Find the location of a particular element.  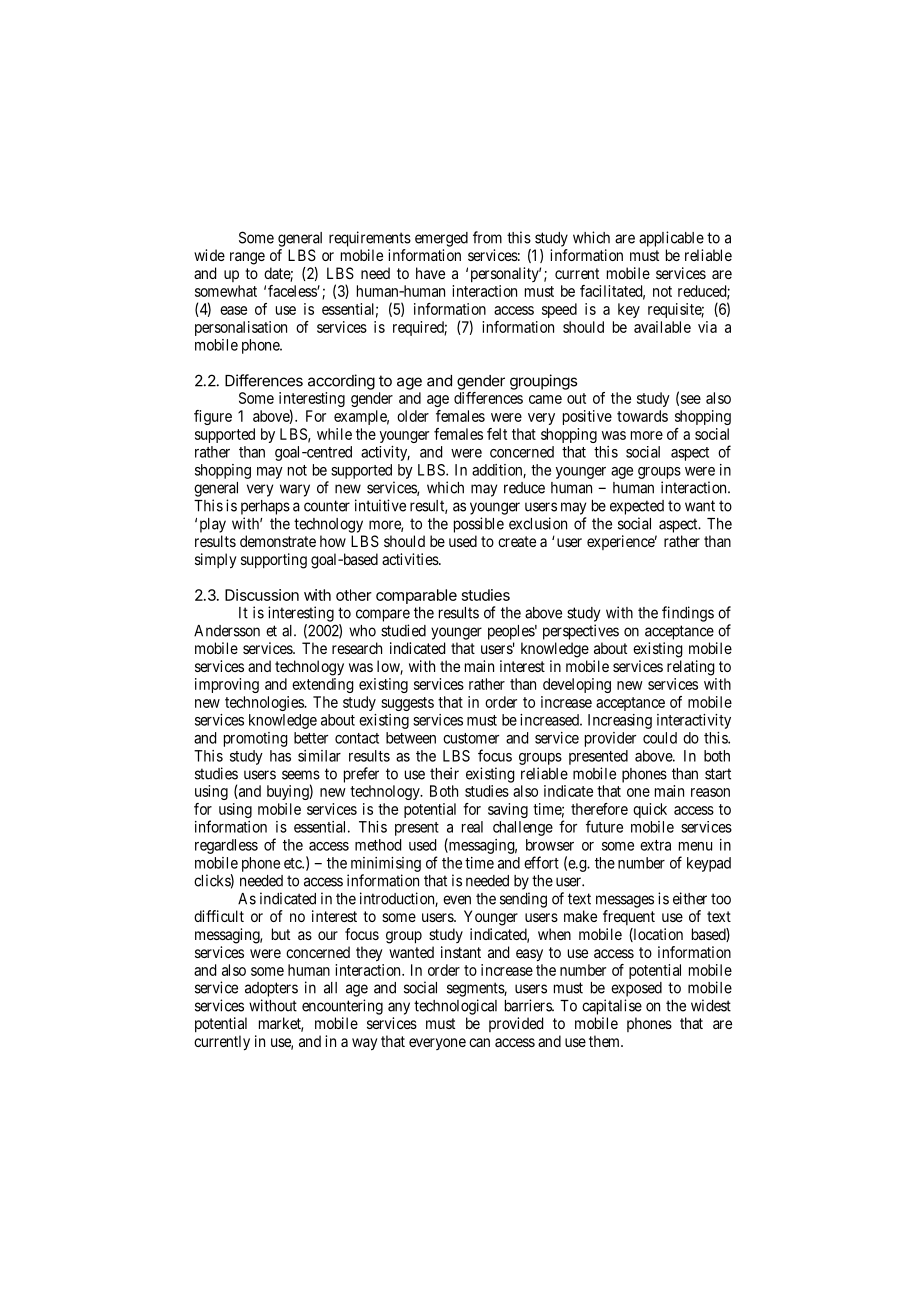

has is located at coordinates (280, 756).
